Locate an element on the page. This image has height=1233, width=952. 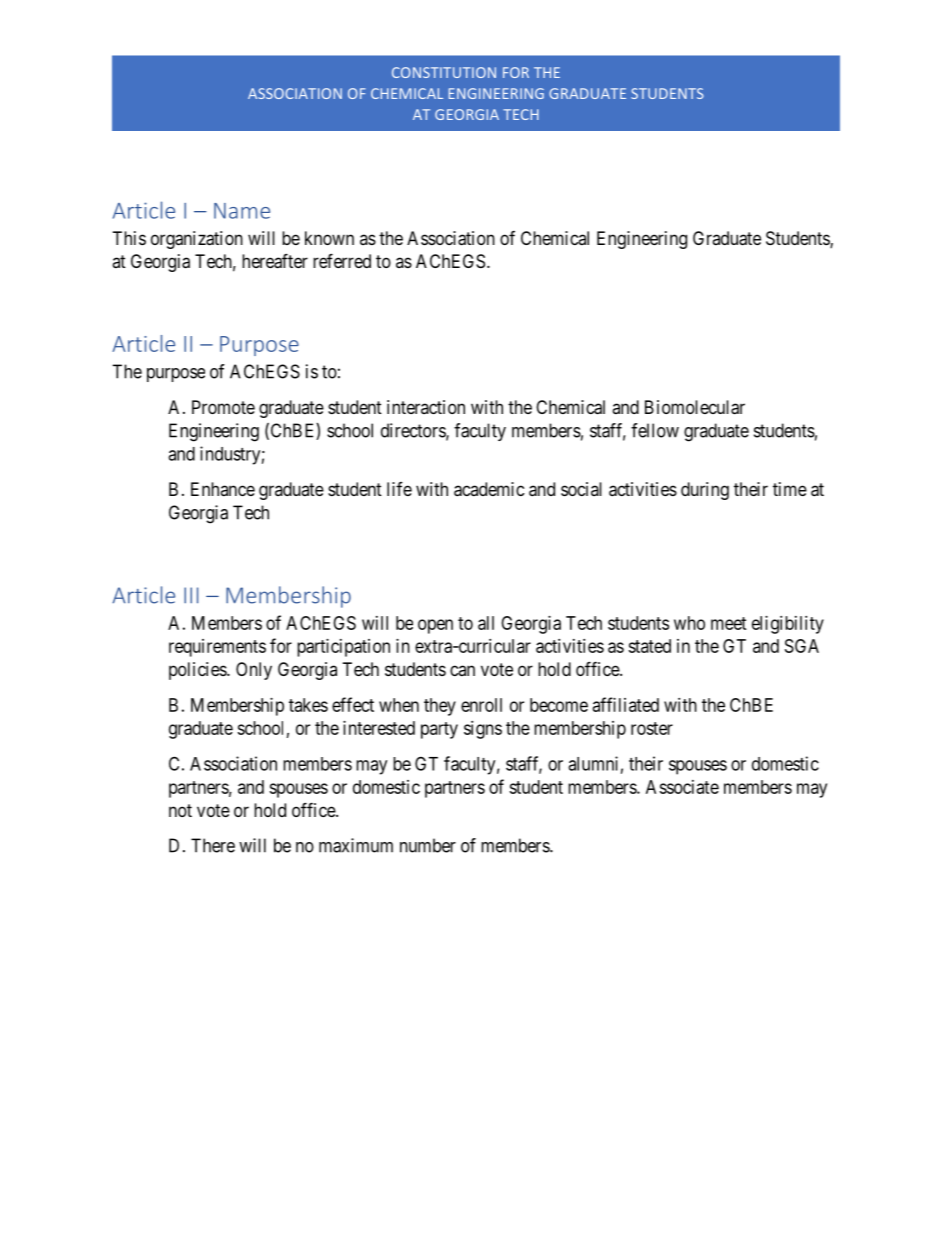
Enhance is located at coordinates (223, 489).
